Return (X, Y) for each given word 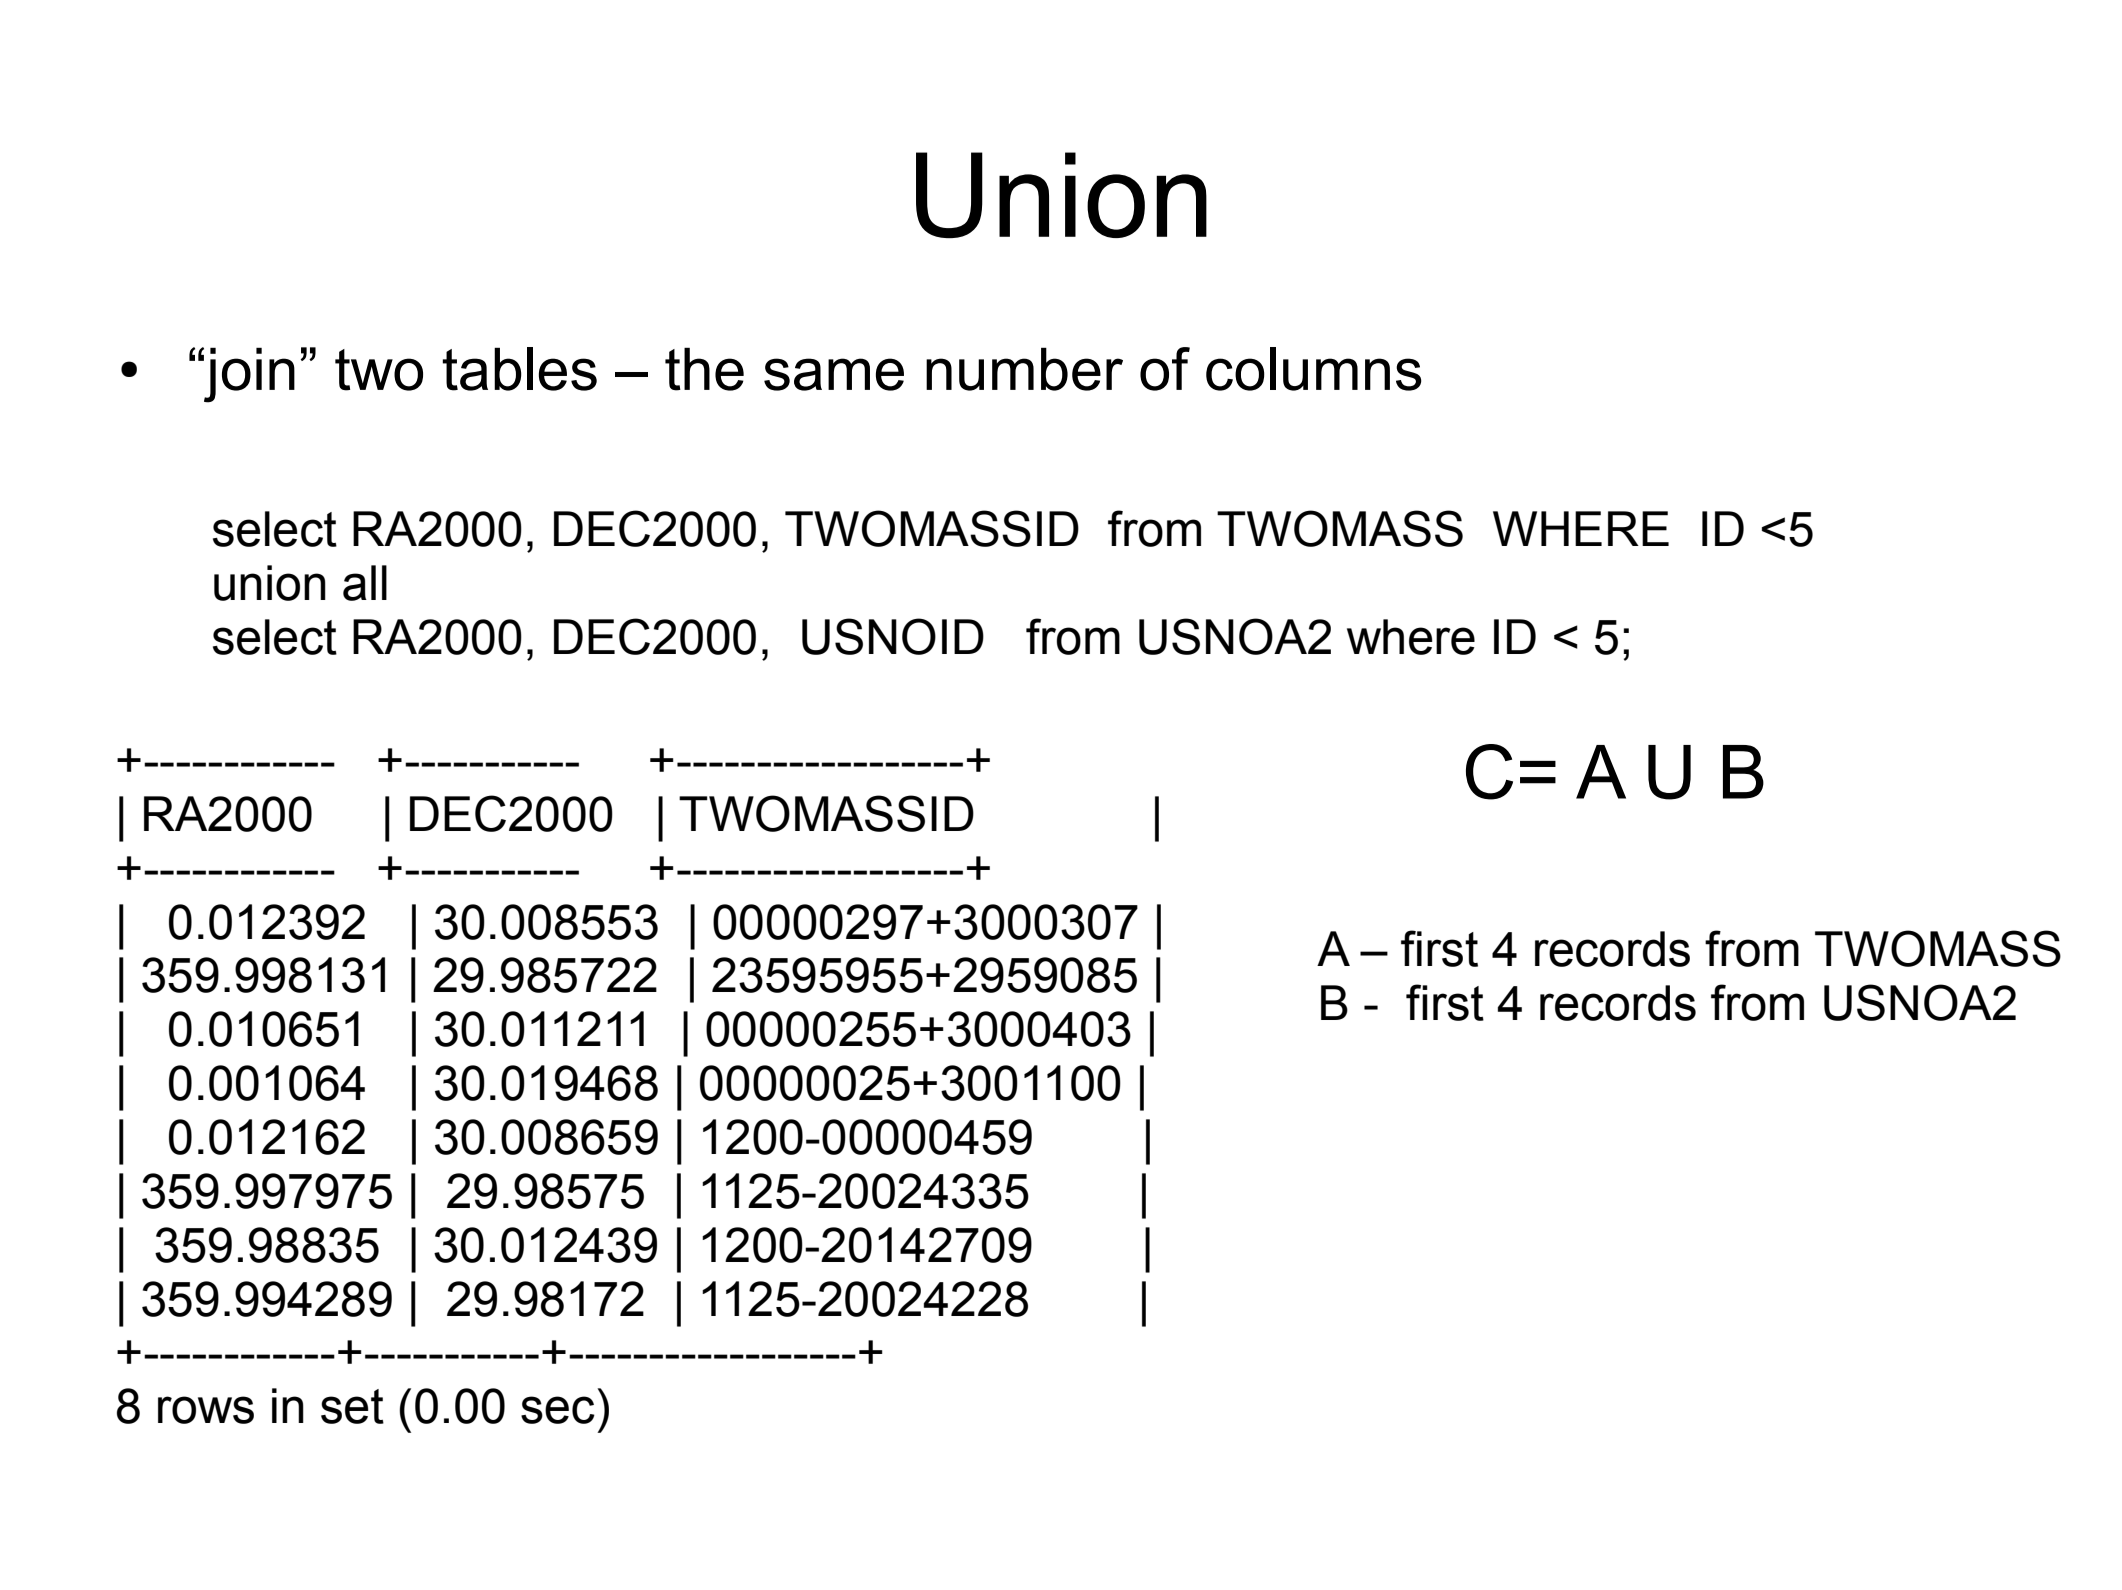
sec (558, 1410)
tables (519, 369)
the (704, 369)
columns (1314, 369)
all (365, 583)
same (834, 374)
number (1024, 369)
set (352, 1406)
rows (206, 1410)
